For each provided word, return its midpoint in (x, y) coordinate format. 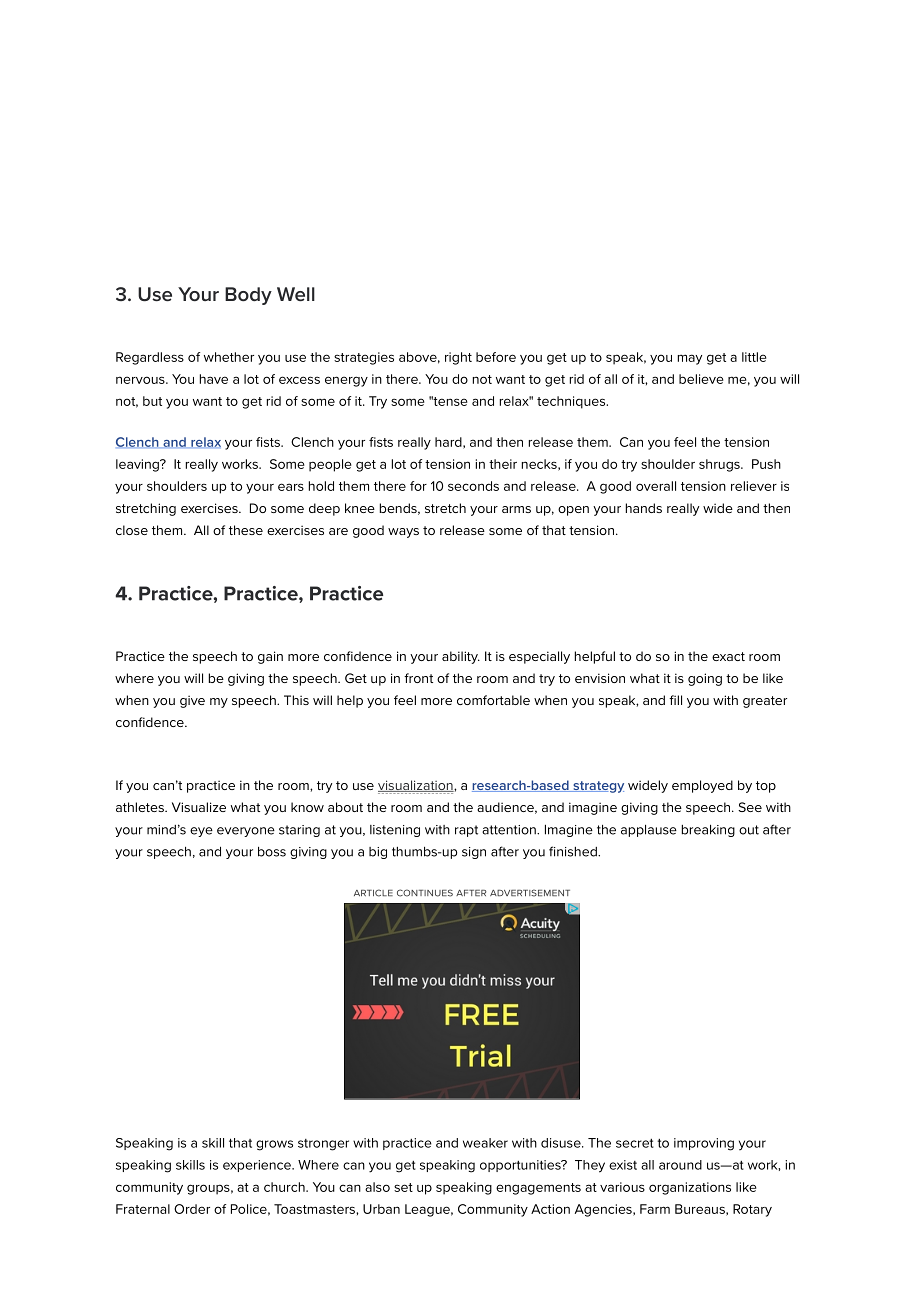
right (458, 358)
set (403, 1187)
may (690, 359)
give (192, 701)
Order (192, 1209)
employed (702, 786)
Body (248, 296)
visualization (416, 786)
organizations (690, 1188)
